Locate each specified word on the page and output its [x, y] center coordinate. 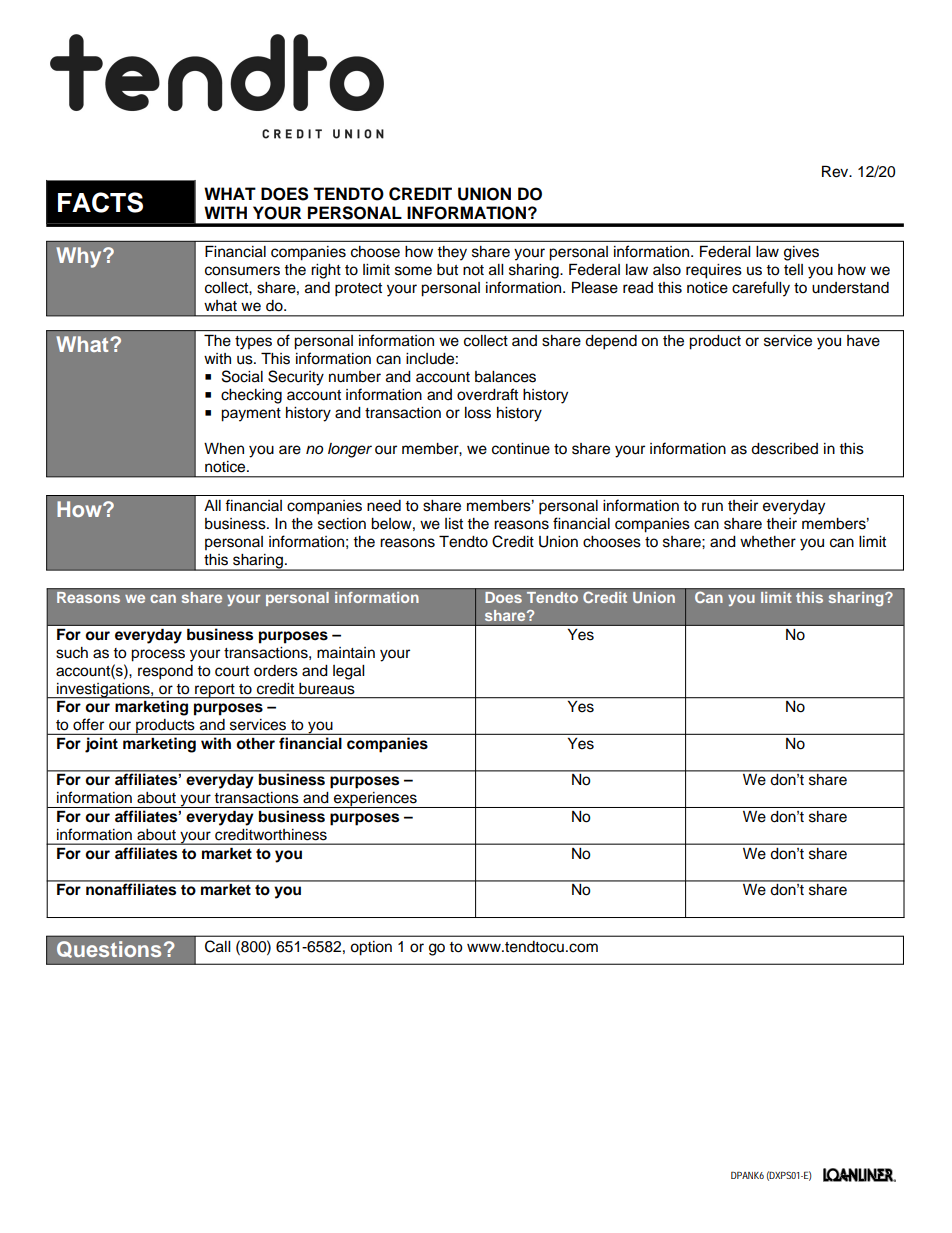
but [447, 270]
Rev [836, 171]
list [454, 524]
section [342, 524]
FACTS [100, 202]
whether [768, 542]
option [371, 948]
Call [217, 946]
